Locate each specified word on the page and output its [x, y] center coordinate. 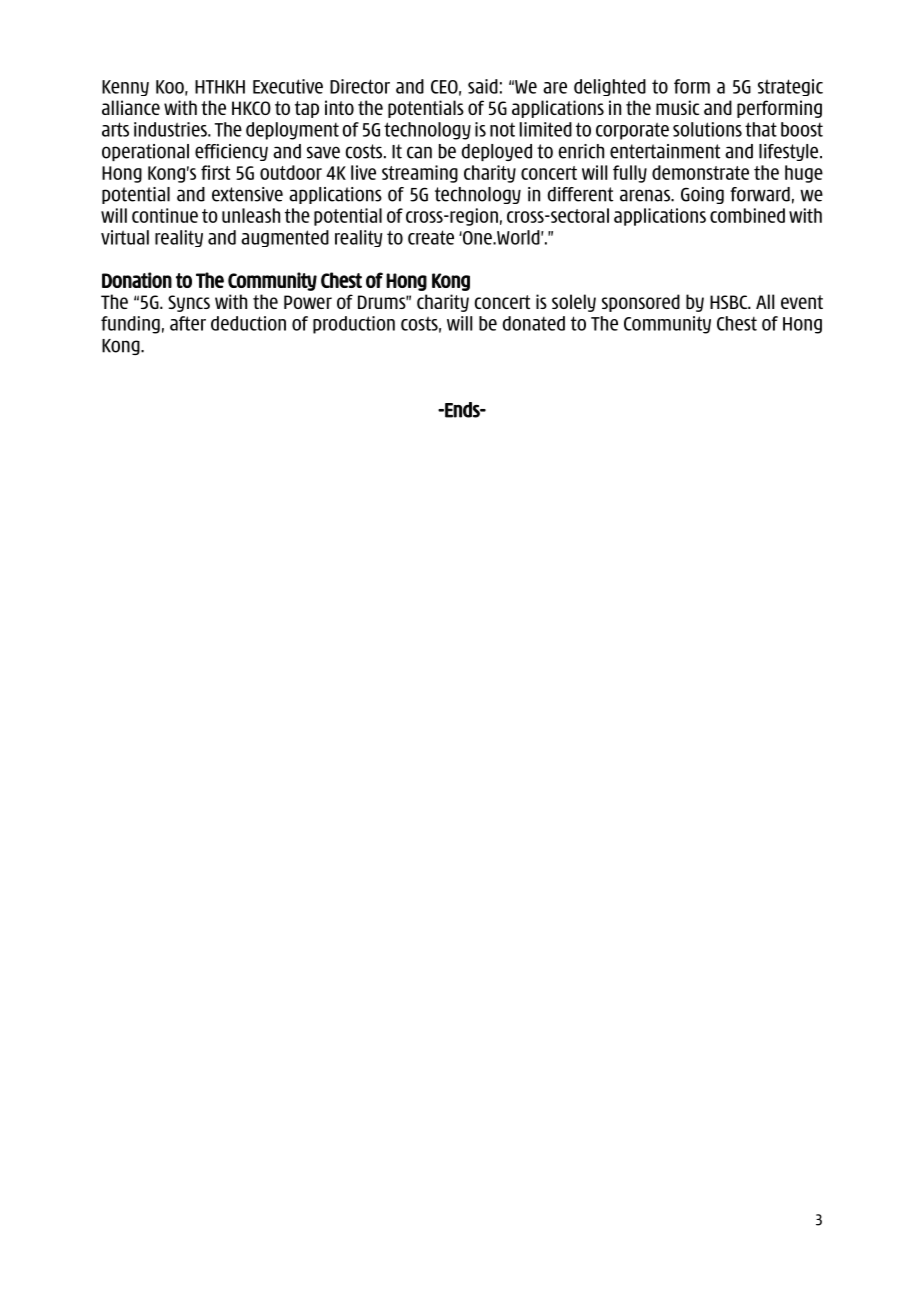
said [483, 86]
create [431, 237]
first [215, 172]
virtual [125, 237]
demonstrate [700, 172]
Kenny [125, 88]
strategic [790, 87]
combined [747, 215]
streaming [420, 174]
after [188, 323]
